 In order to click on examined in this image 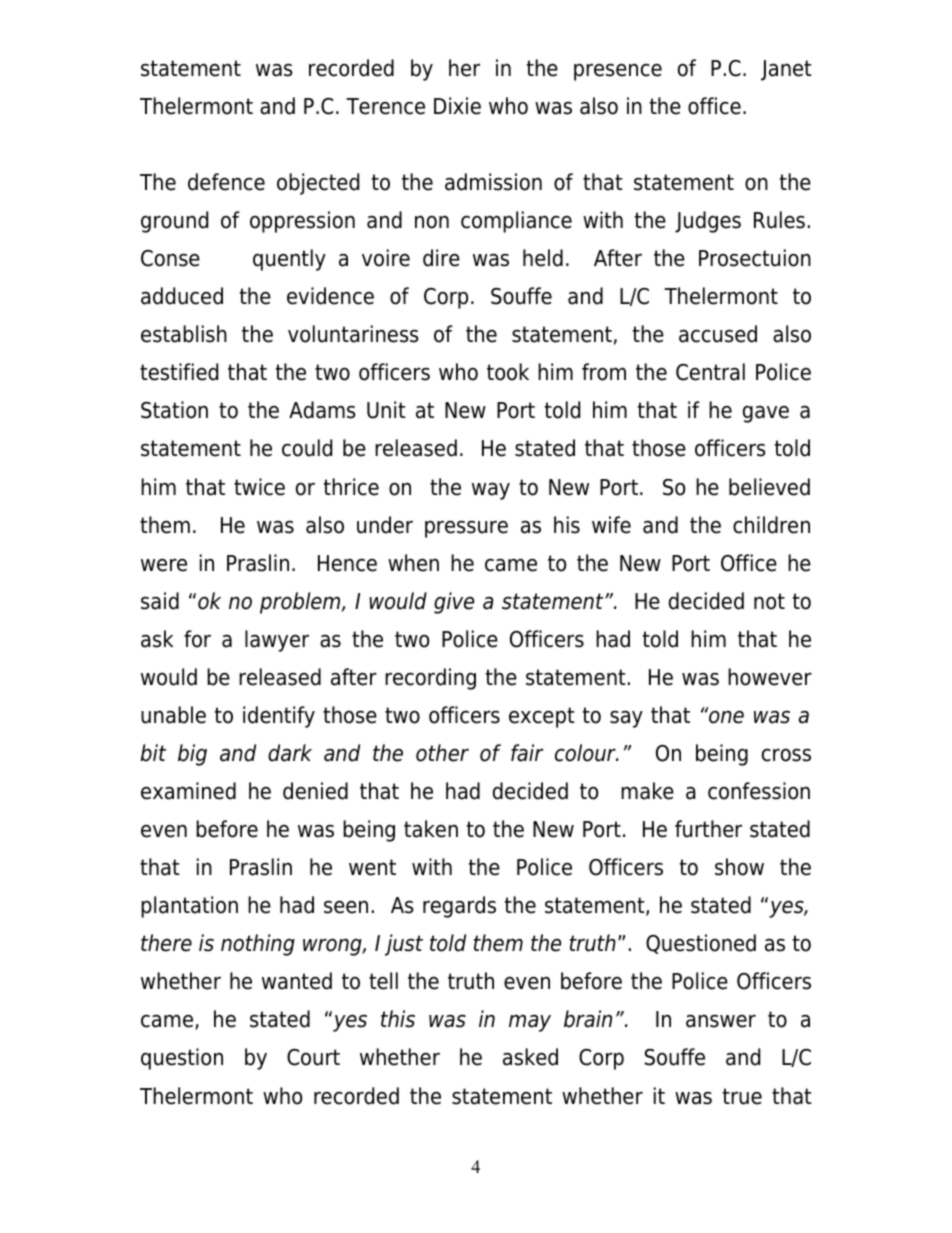, I will do `click(188, 791)`.
